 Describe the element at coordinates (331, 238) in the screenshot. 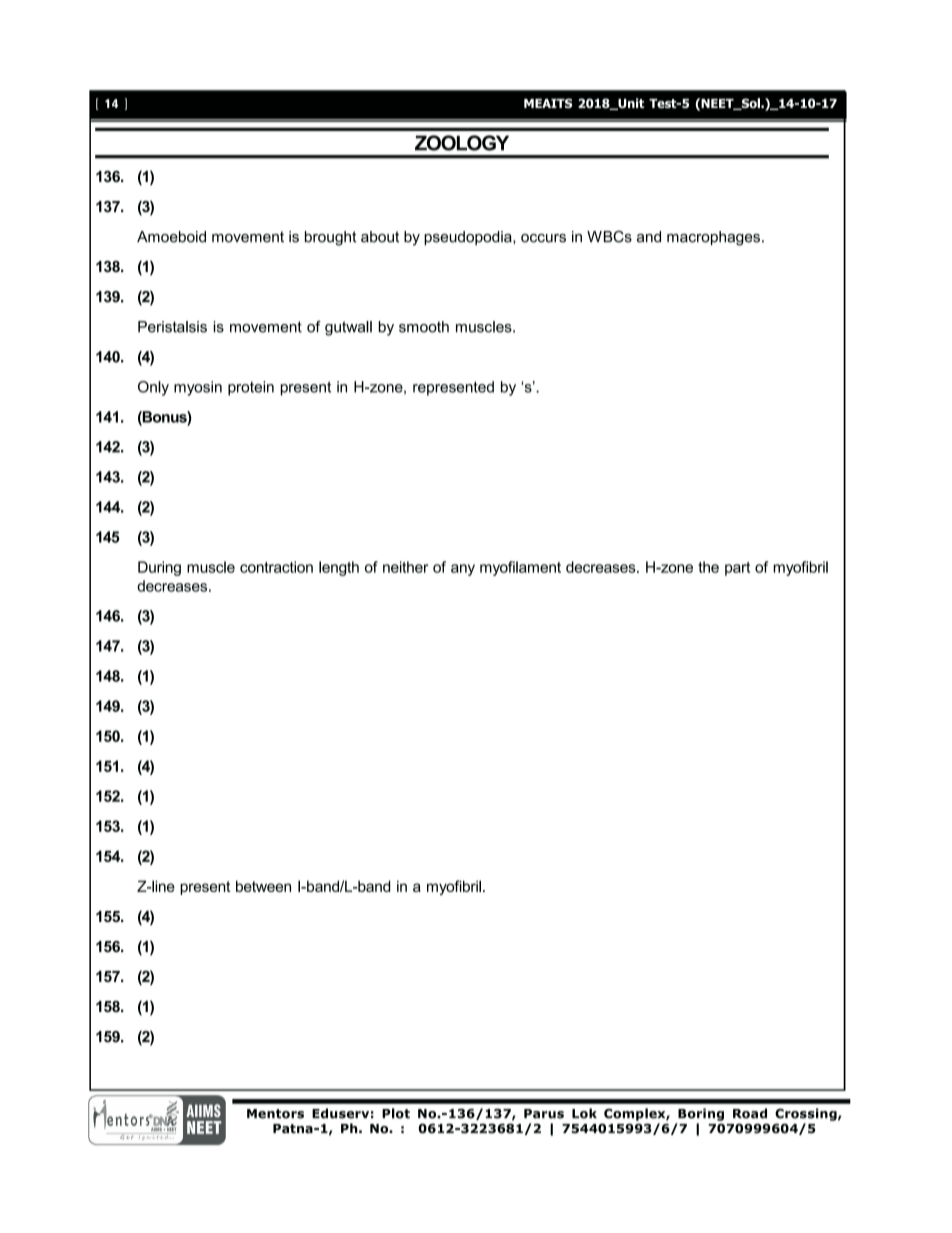

I see `brought` at that location.
